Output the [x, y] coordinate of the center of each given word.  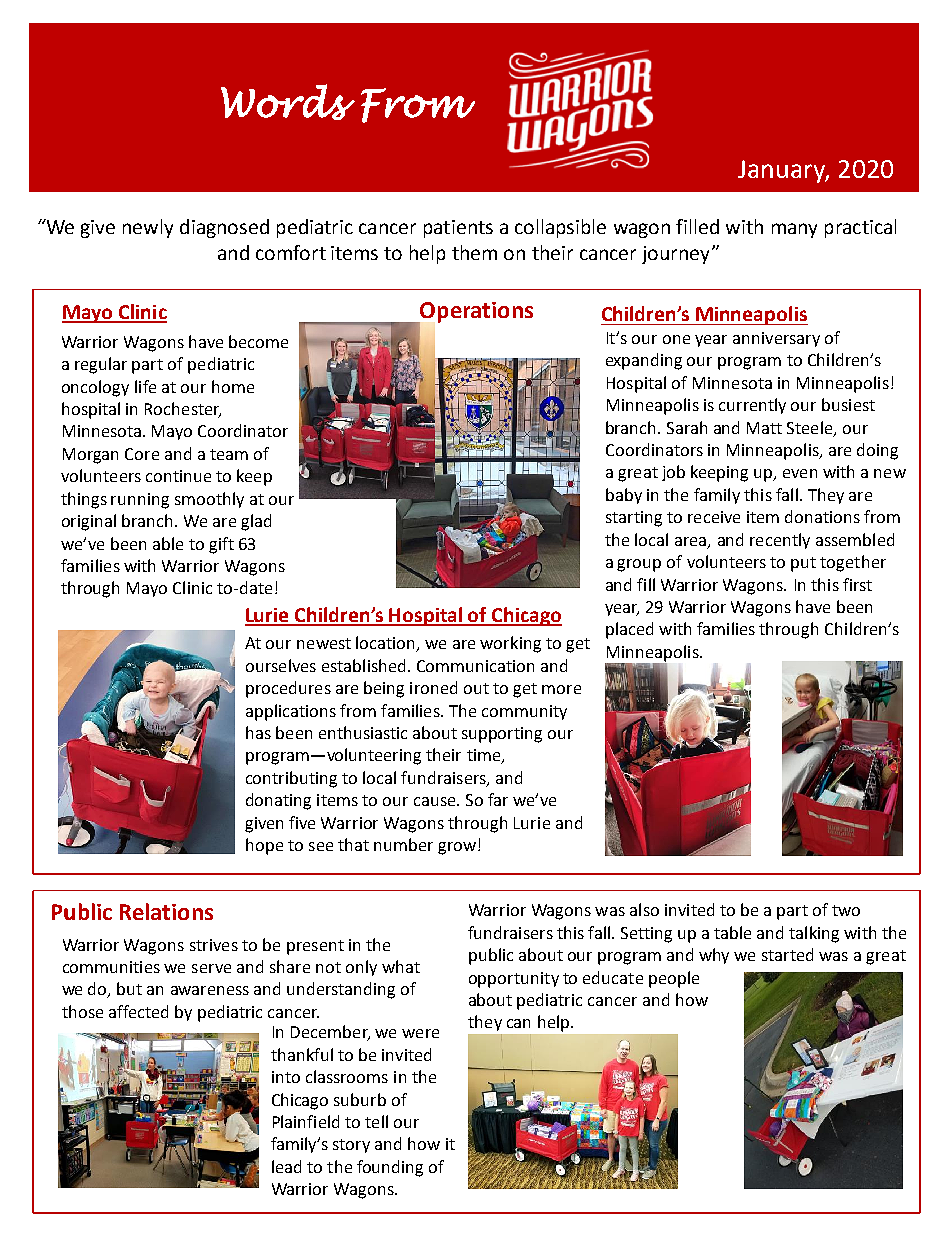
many [794, 230]
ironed [433, 687]
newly [148, 228]
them [474, 252]
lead [286, 1166]
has [258, 732]
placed [629, 630]
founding [390, 1168]
